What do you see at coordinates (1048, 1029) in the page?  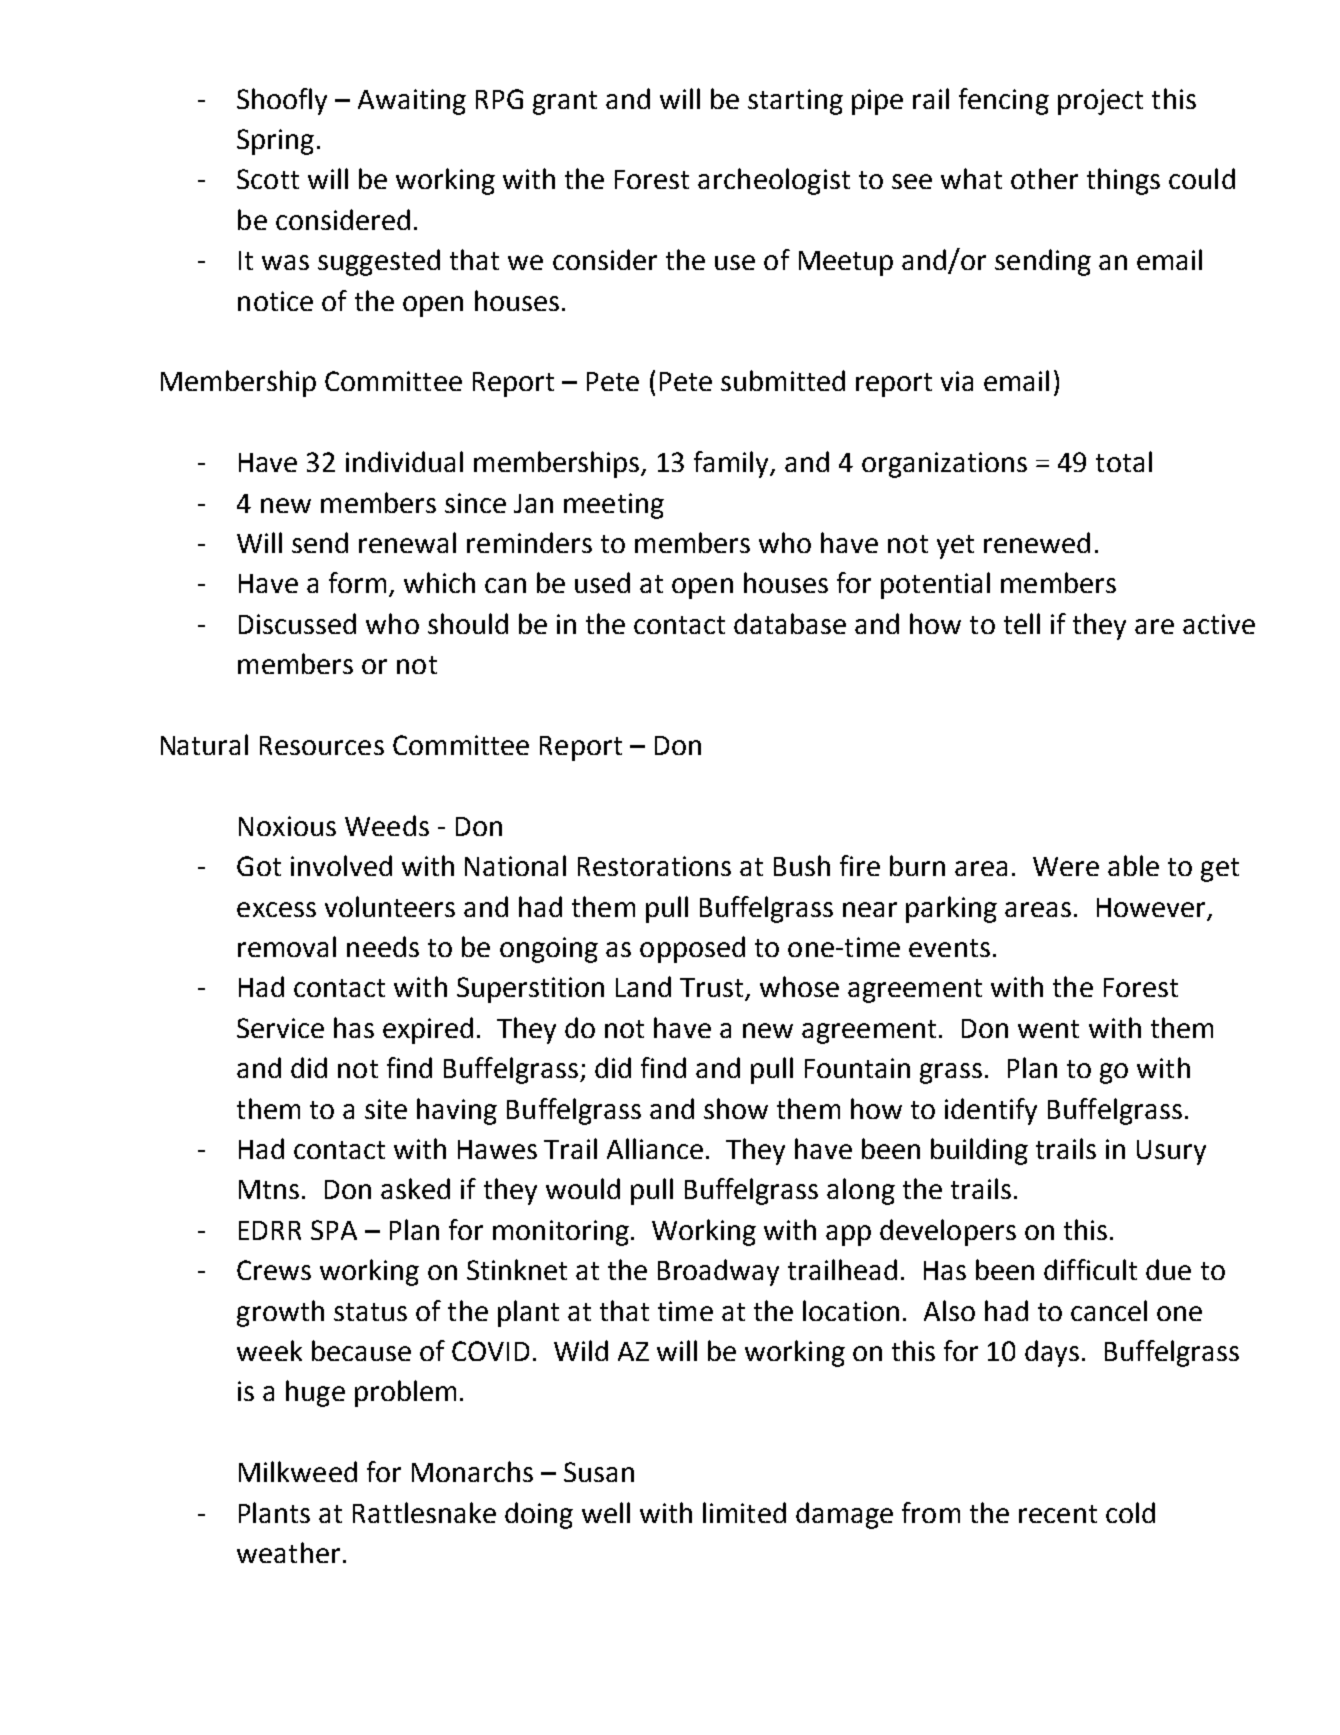 I see `went` at bounding box center [1048, 1029].
